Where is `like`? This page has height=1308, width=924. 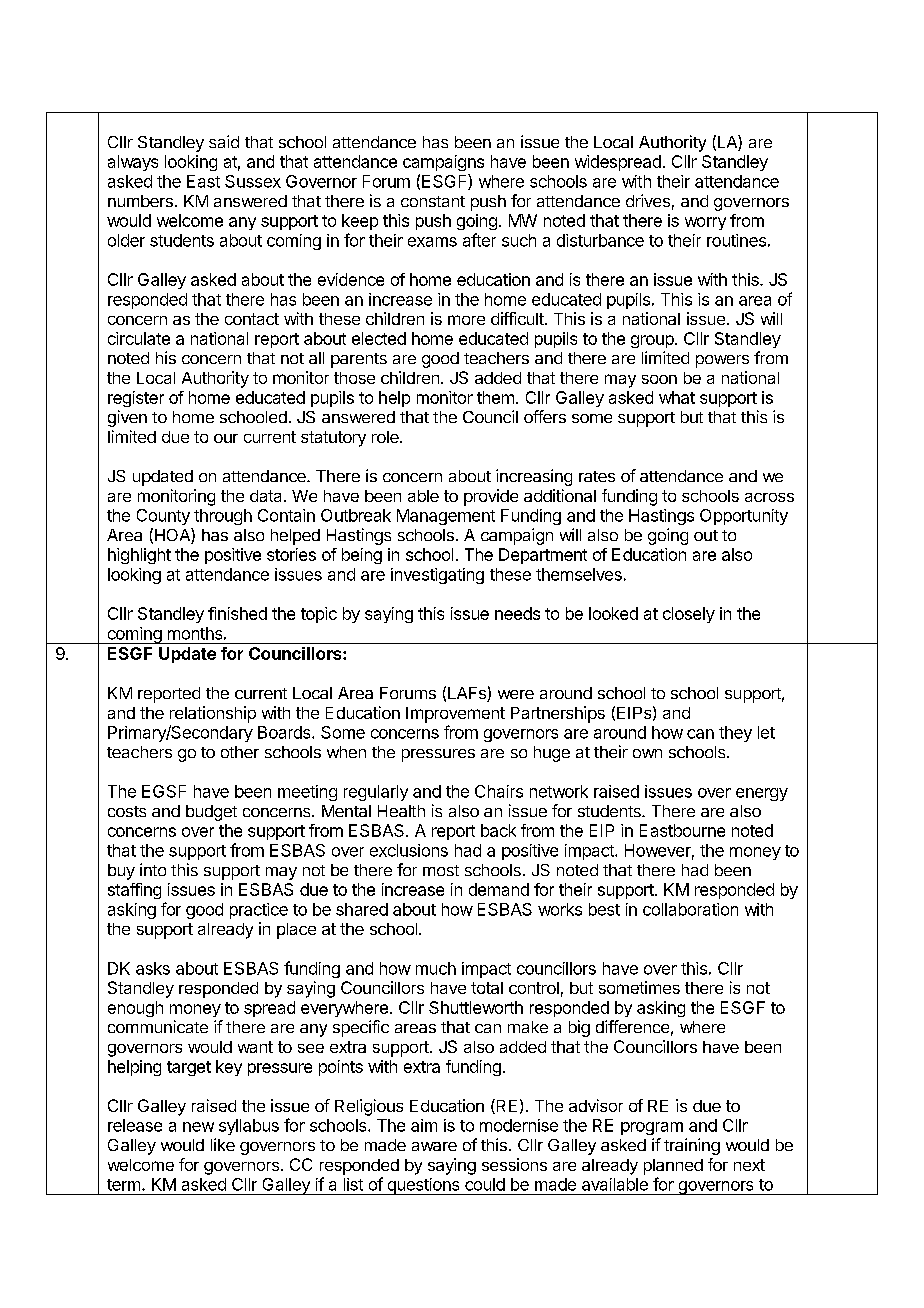
like is located at coordinates (223, 1144).
